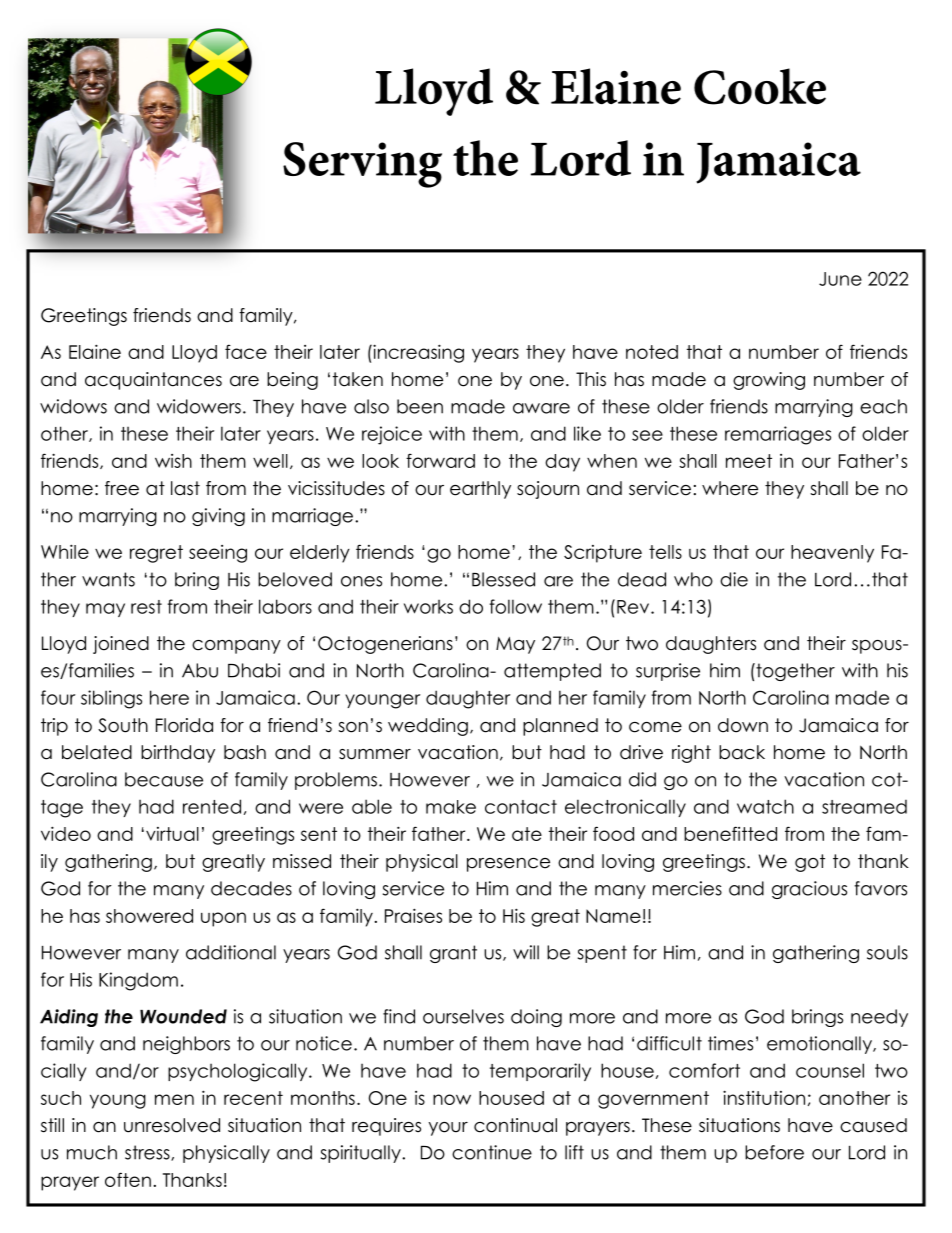  Describe the element at coordinates (428, 607) in the screenshot. I see `works` at that location.
